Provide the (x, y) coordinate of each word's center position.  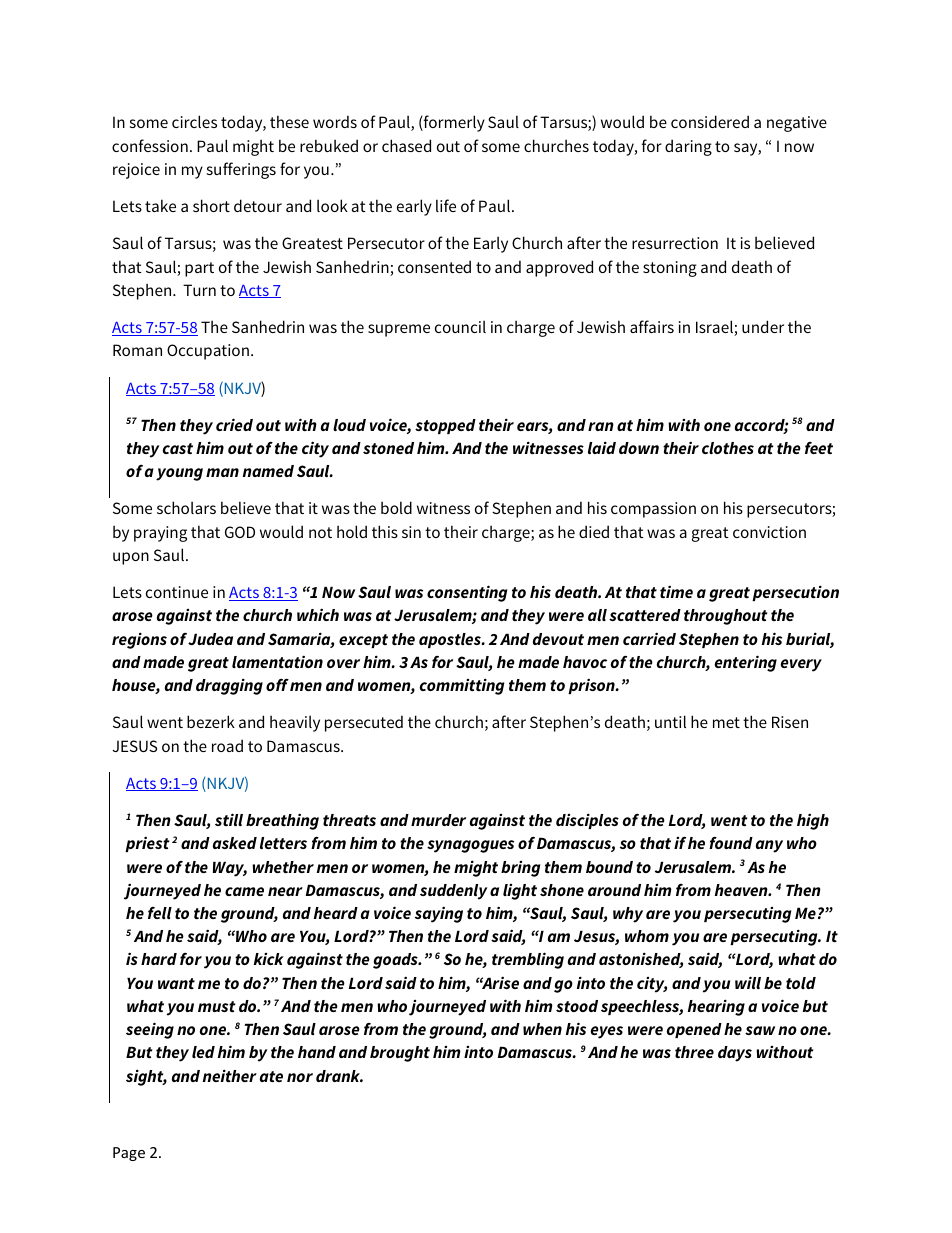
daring (688, 147)
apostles (451, 640)
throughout (725, 617)
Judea (210, 639)
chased (406, 145)
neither (230, 1075)
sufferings (241, 170)
